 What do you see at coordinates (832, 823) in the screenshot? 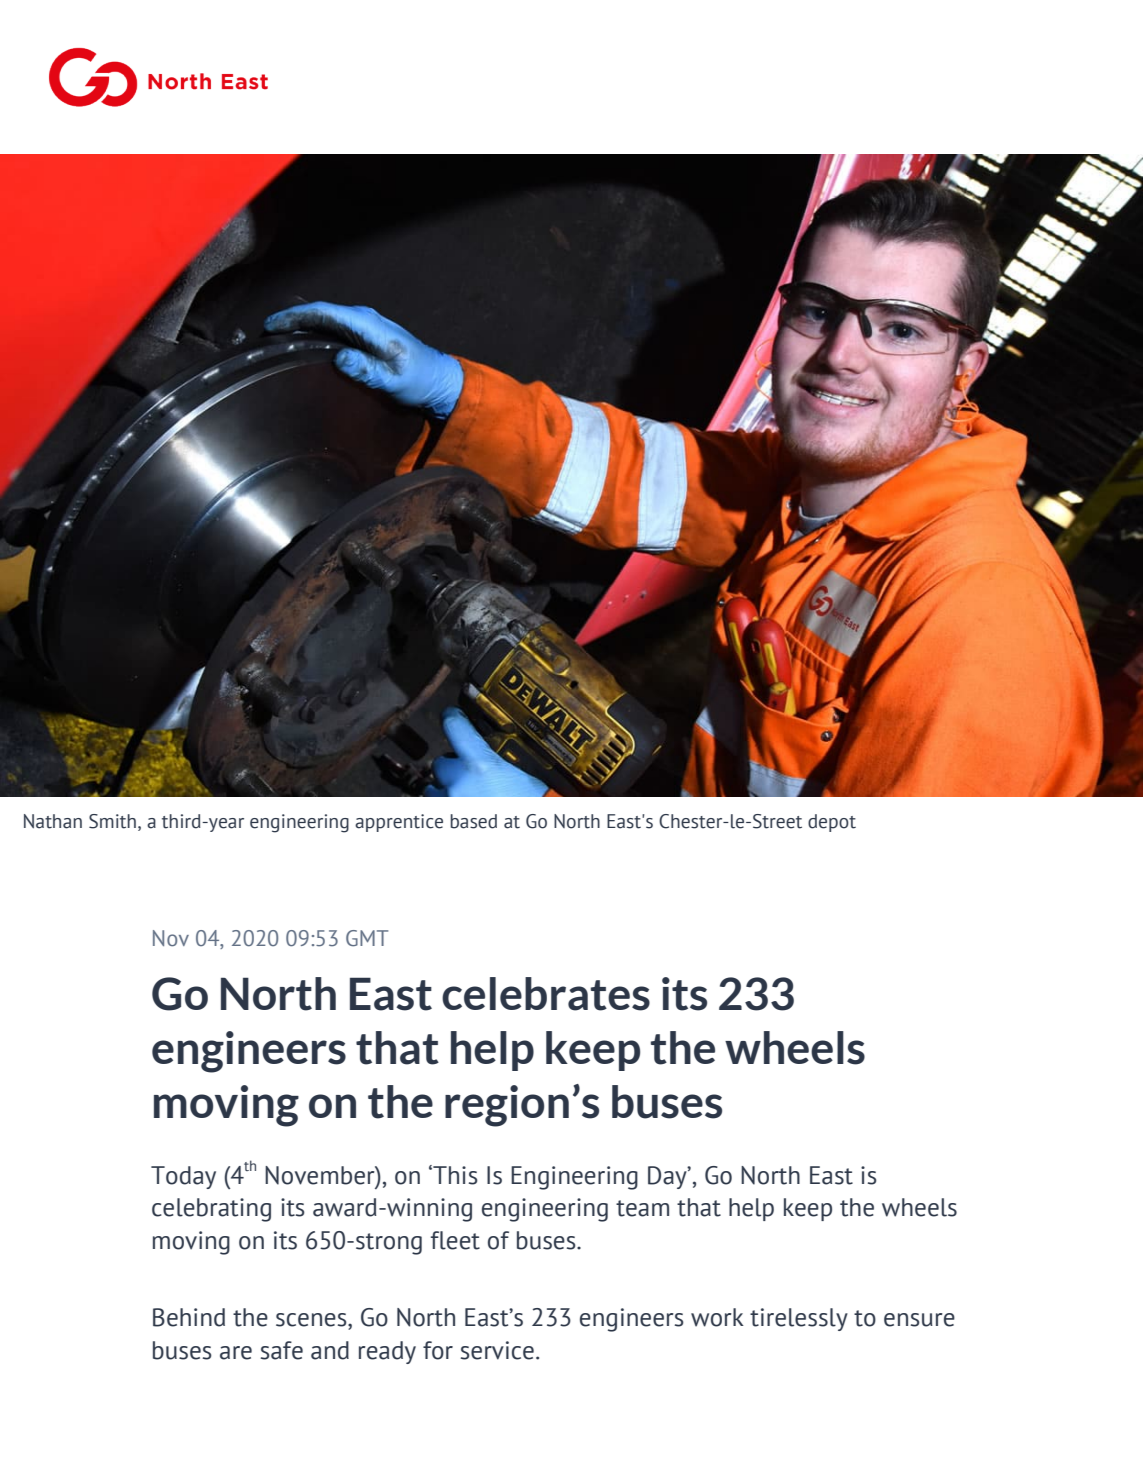
I see `depot` at bounding box center [832, 823].
